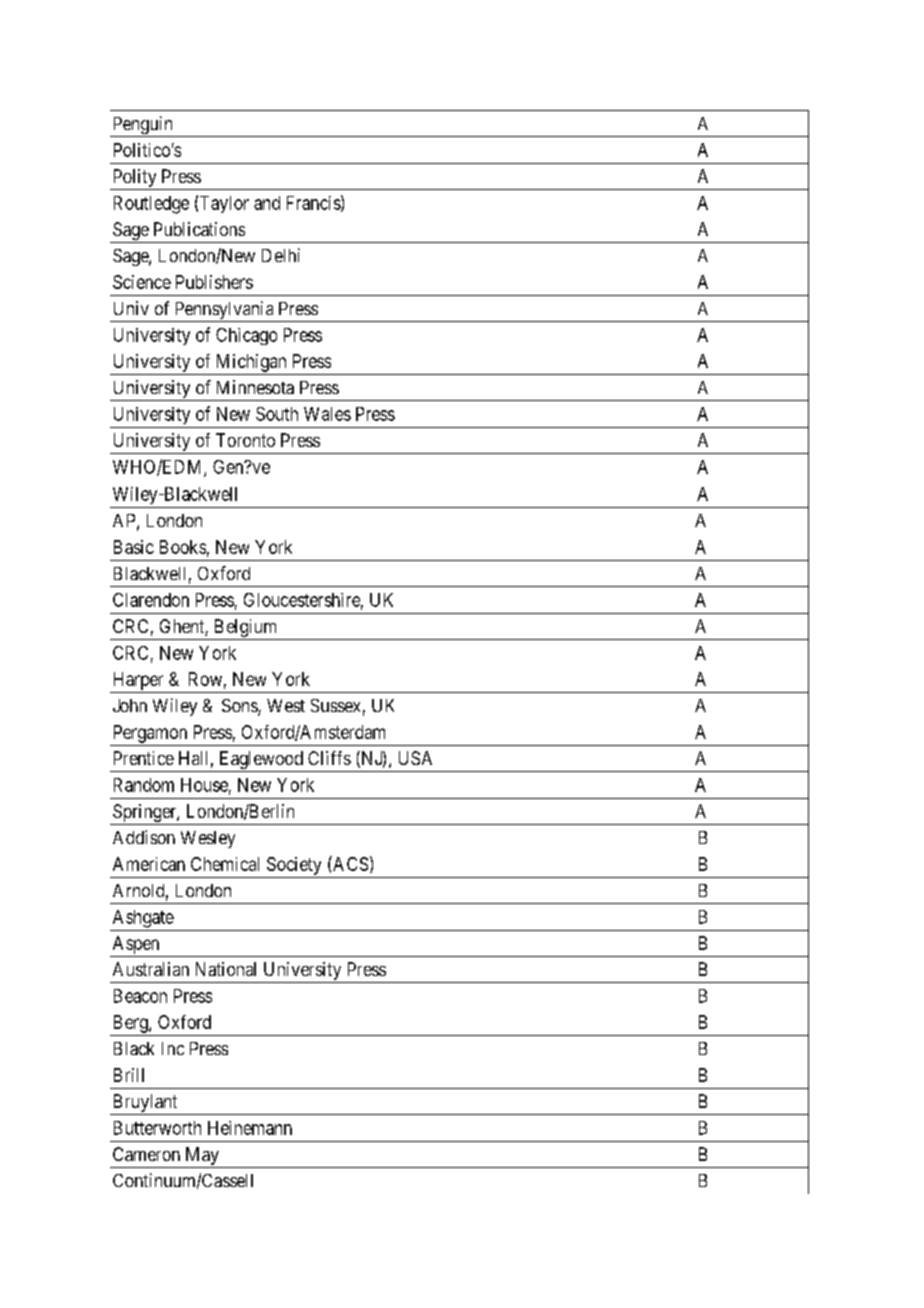 The height and width of the screenshot is (1308, 924). I want to click on USA, so click(415, 758).
